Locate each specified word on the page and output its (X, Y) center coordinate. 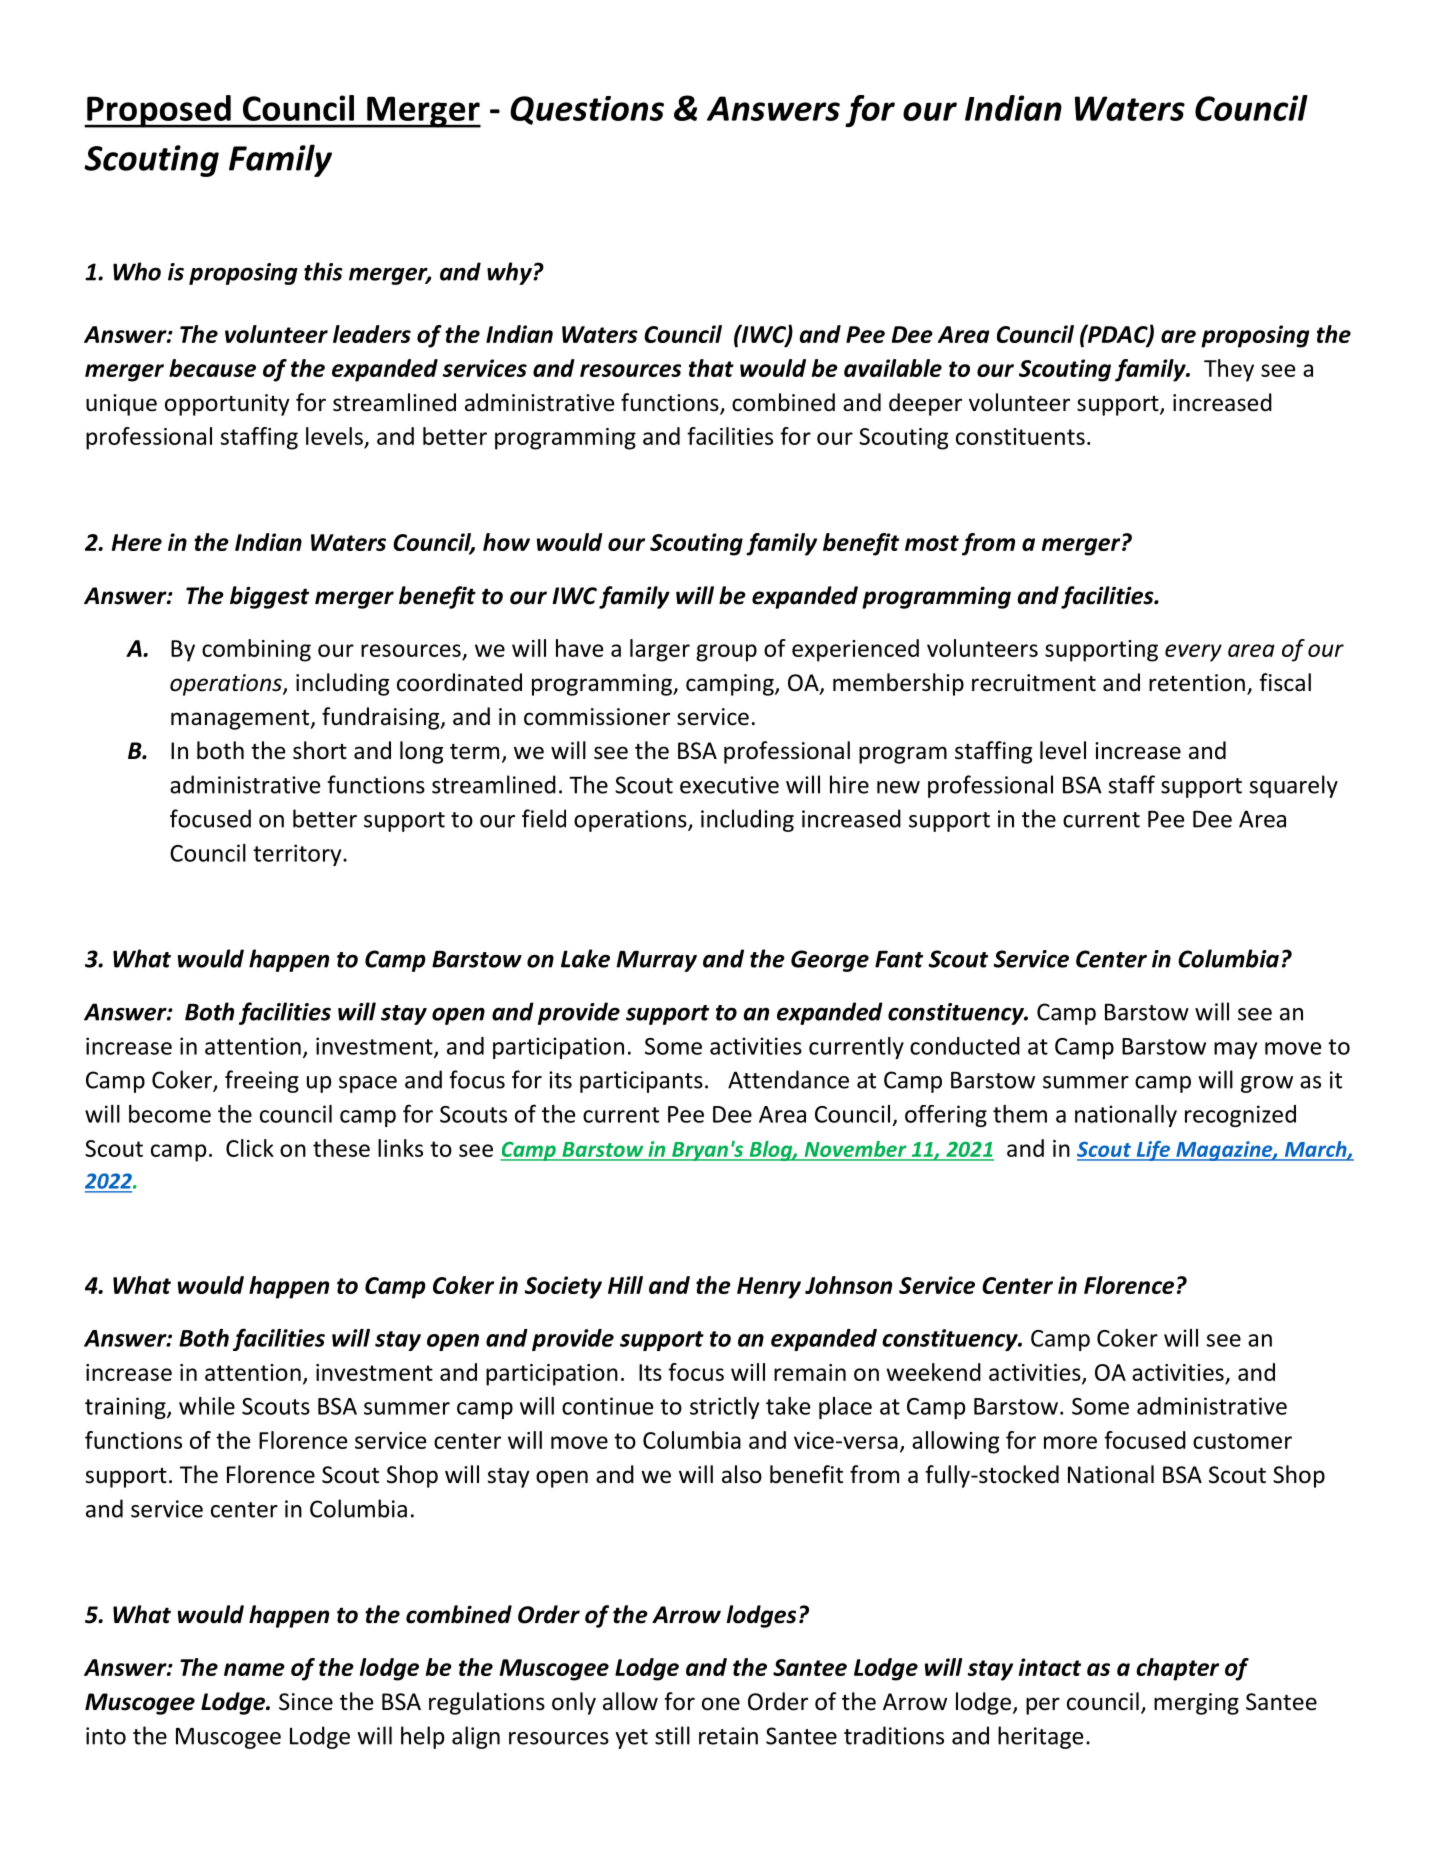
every (1193, 653)
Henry (769, 1288)
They (1229, 370)
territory (298, 855)
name (254, 1669)
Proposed (159, 111)
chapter (1177, 1669)
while (207, 1406)
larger (660, 650)
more (1070, 1442)
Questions (587, 110)
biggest (269, 597)
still (672, 1735)
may (1235, 1050)
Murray (656, 961)
